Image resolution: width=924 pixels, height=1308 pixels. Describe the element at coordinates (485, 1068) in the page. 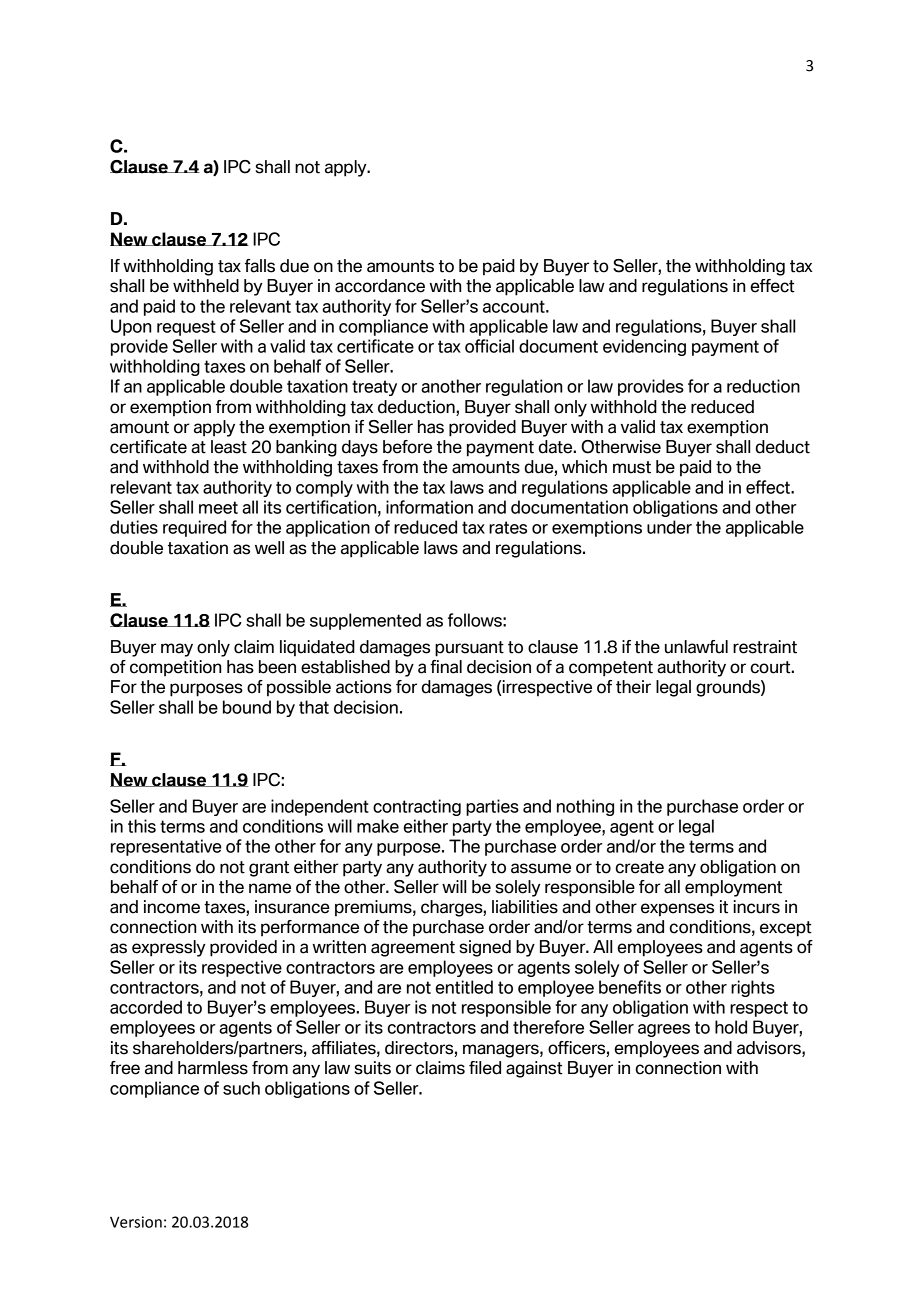

I see `filed` at that location.
